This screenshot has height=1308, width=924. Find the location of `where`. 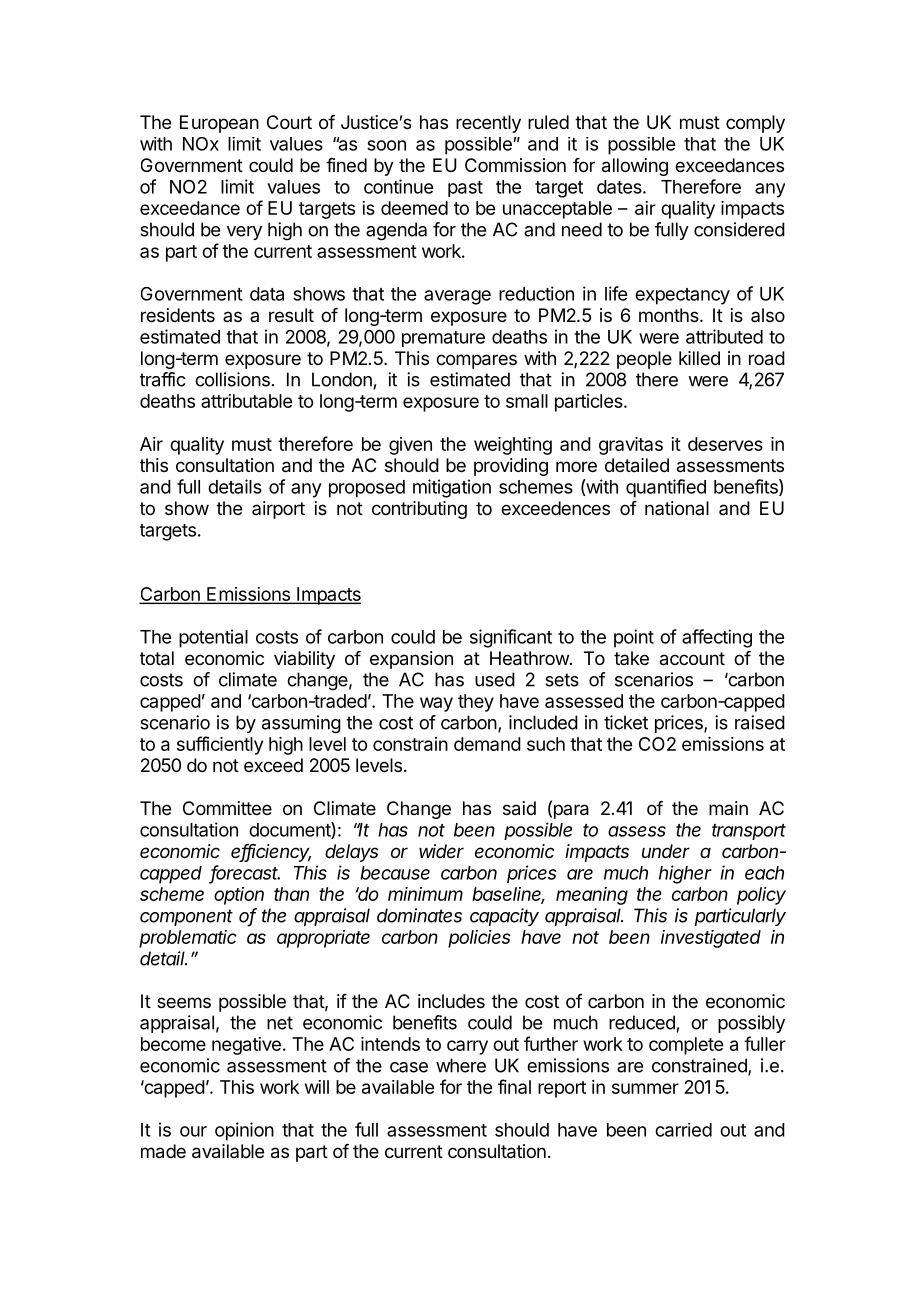

where is located at coordinates (461, 1065).
